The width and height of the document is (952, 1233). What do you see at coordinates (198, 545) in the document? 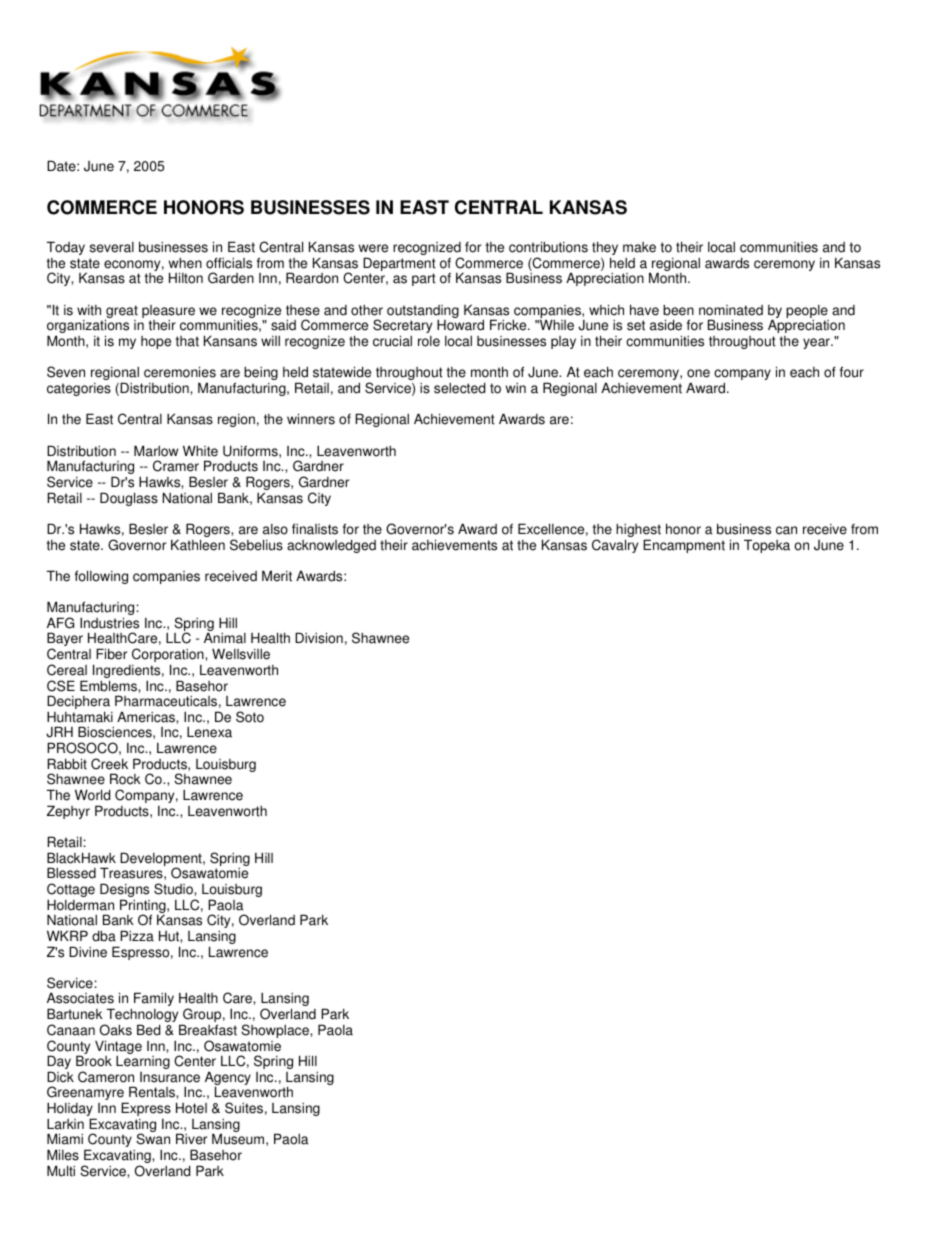
I see `Kathleen` at bounding box center [198, 545].
